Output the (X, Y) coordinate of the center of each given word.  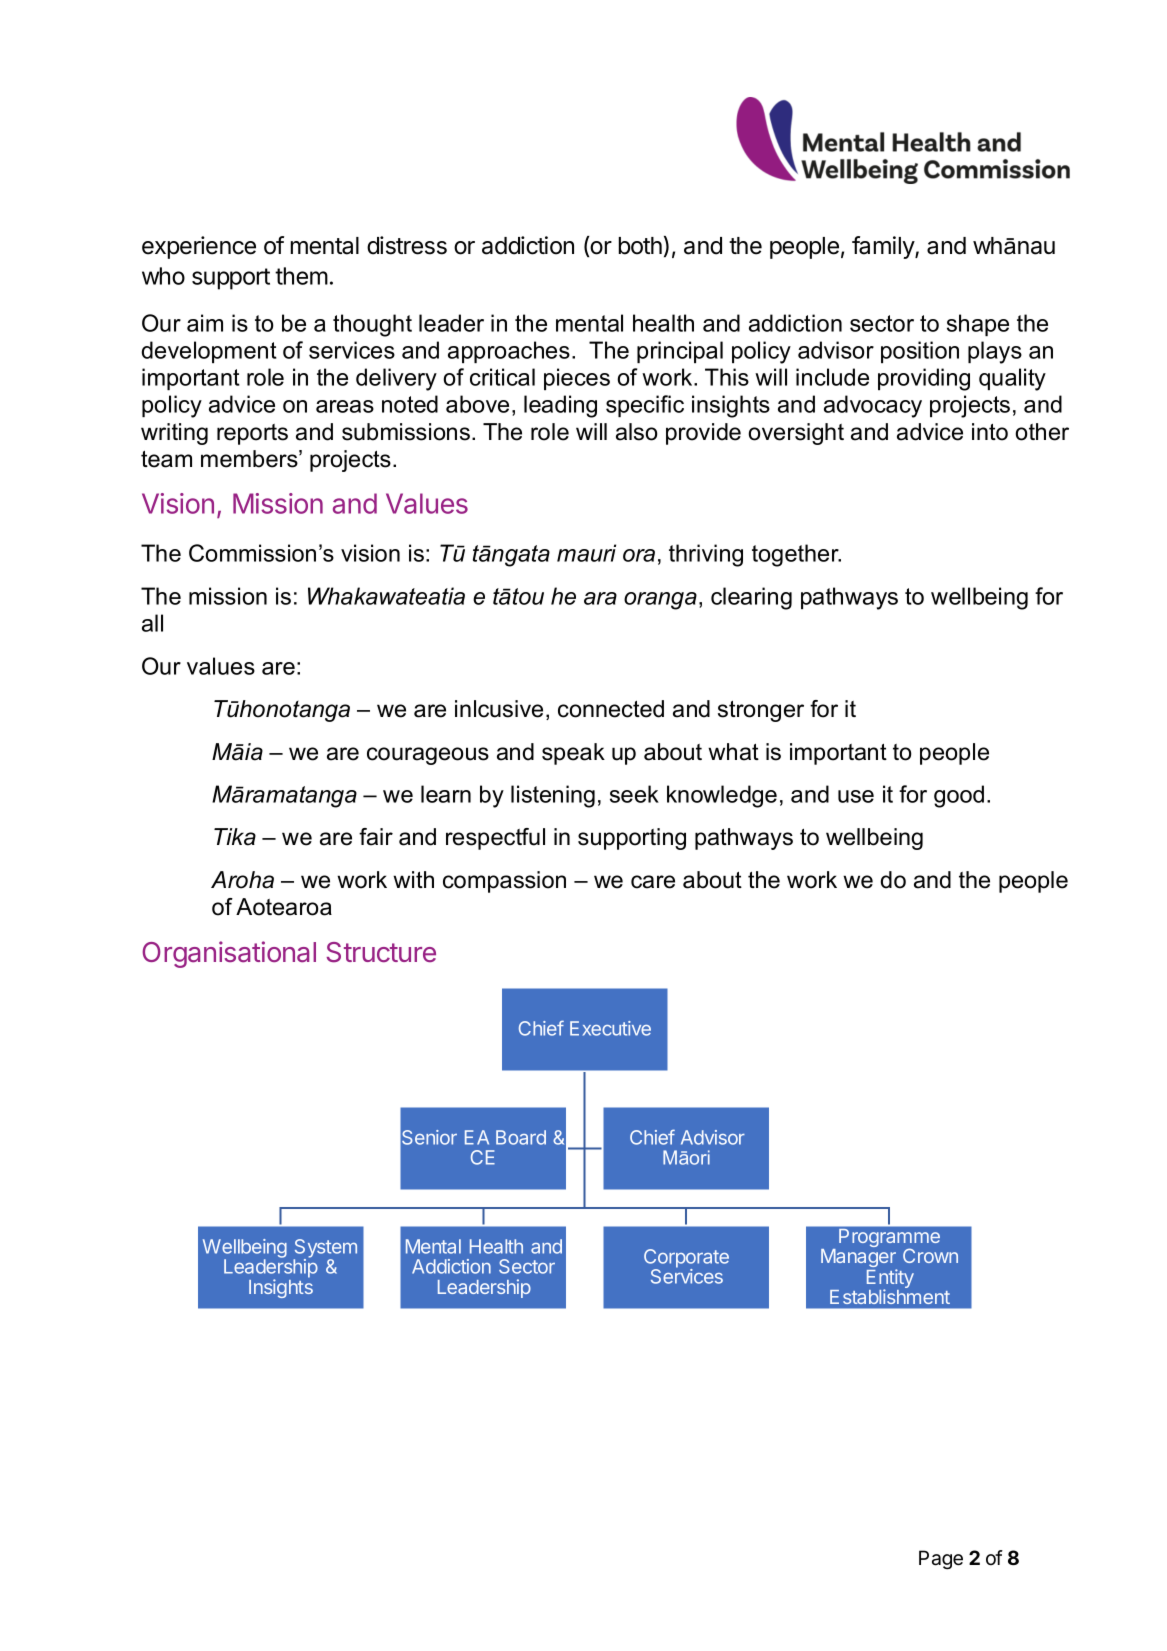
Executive (610, 1028)
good (959, 796)
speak (573, 754)
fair (376, 837)
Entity (890, 1280)
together (796, 555)
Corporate (686, 1259)
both (640, 246)
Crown (930, 1255)
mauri (586, 553)
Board (521, 1137)
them (301, 276)
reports (252, 434)
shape (978, 325)
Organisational (229, 954)
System (325, 1249)
